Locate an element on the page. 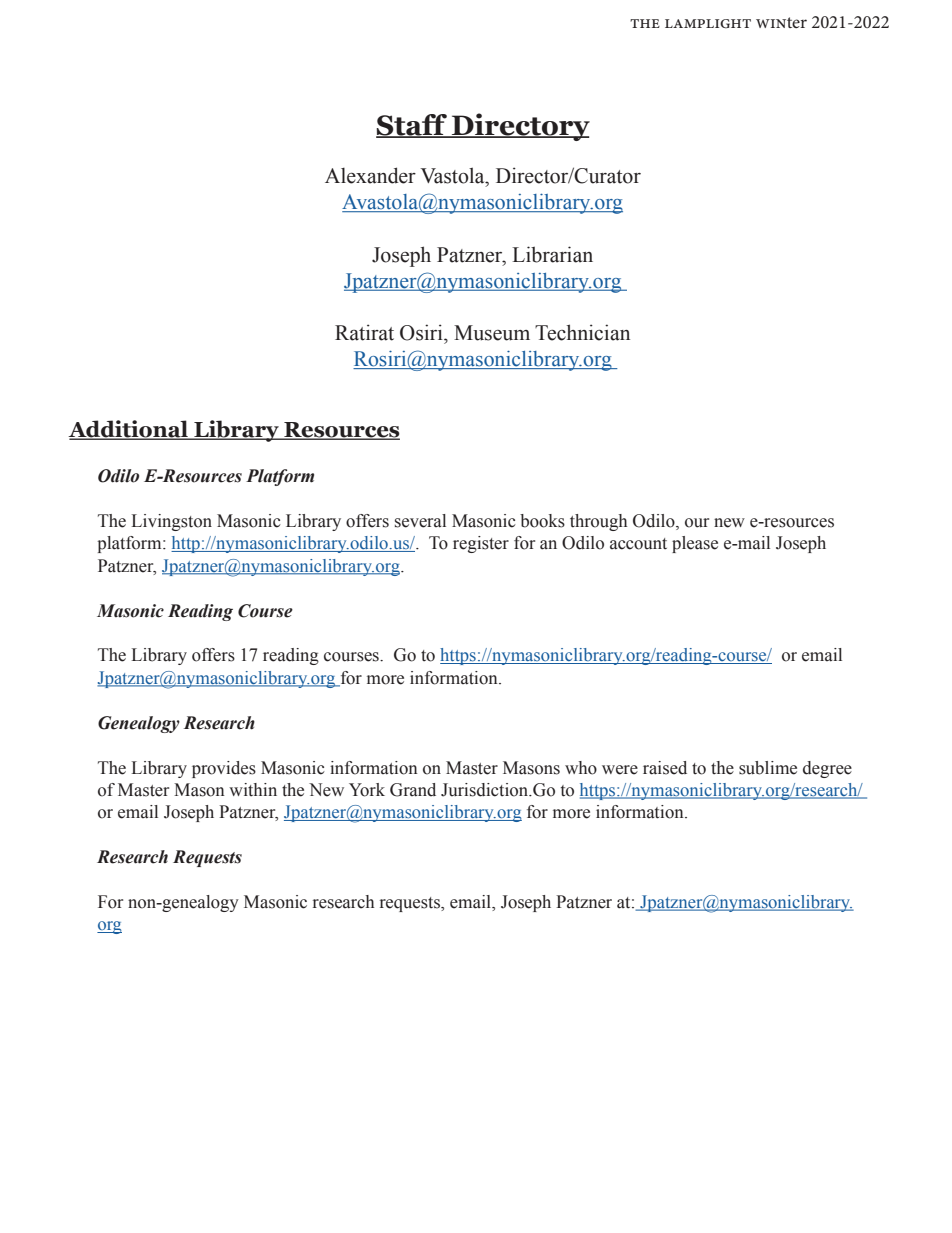 The height and width of the document is (1233, 952). Technician is located at coordinates (582, 332).
